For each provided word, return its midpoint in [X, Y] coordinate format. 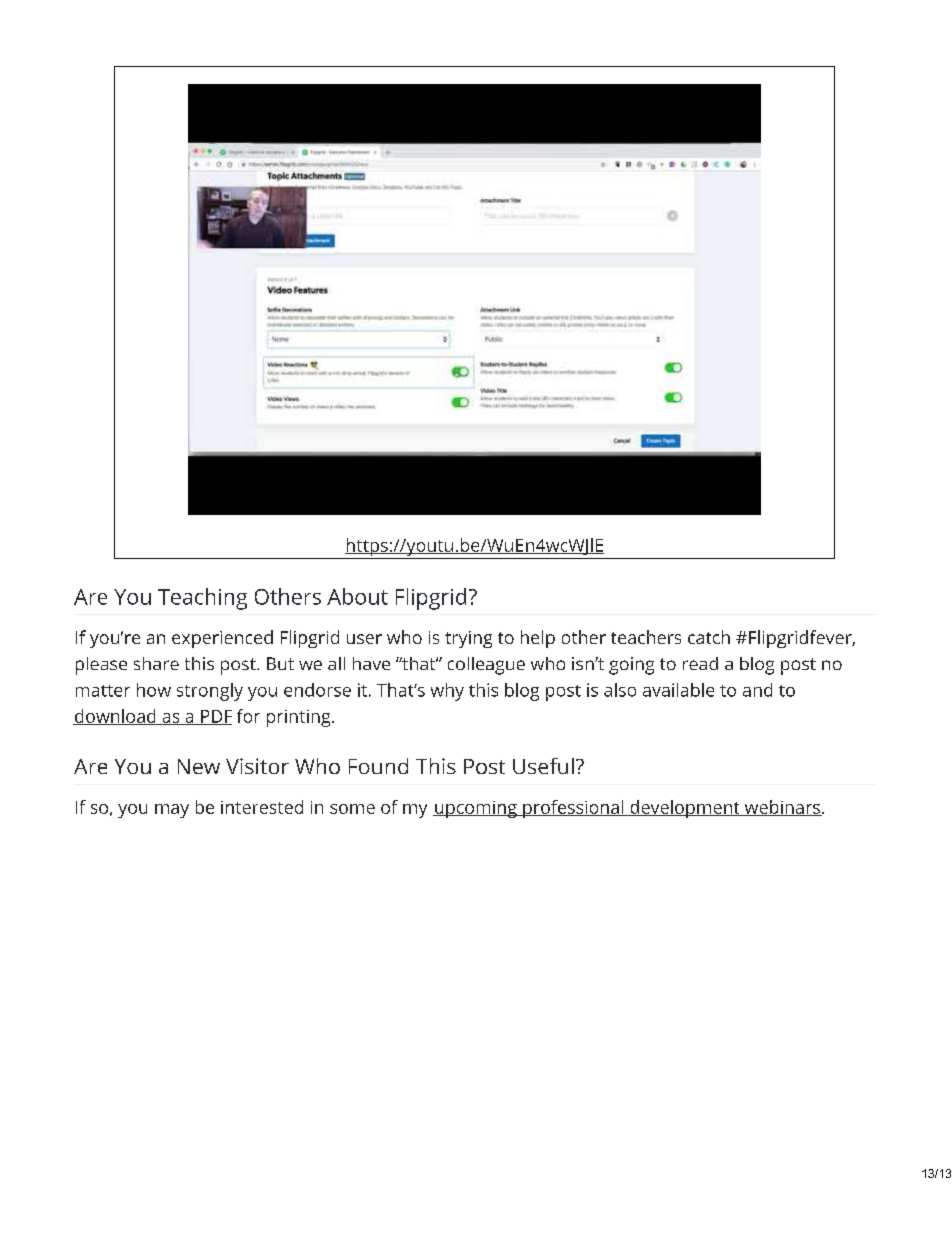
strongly [210, 692]
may [172, 811]
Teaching [202, 599]
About [357, 596]
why [447, 692]
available [678, 690]
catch [709, 637]
